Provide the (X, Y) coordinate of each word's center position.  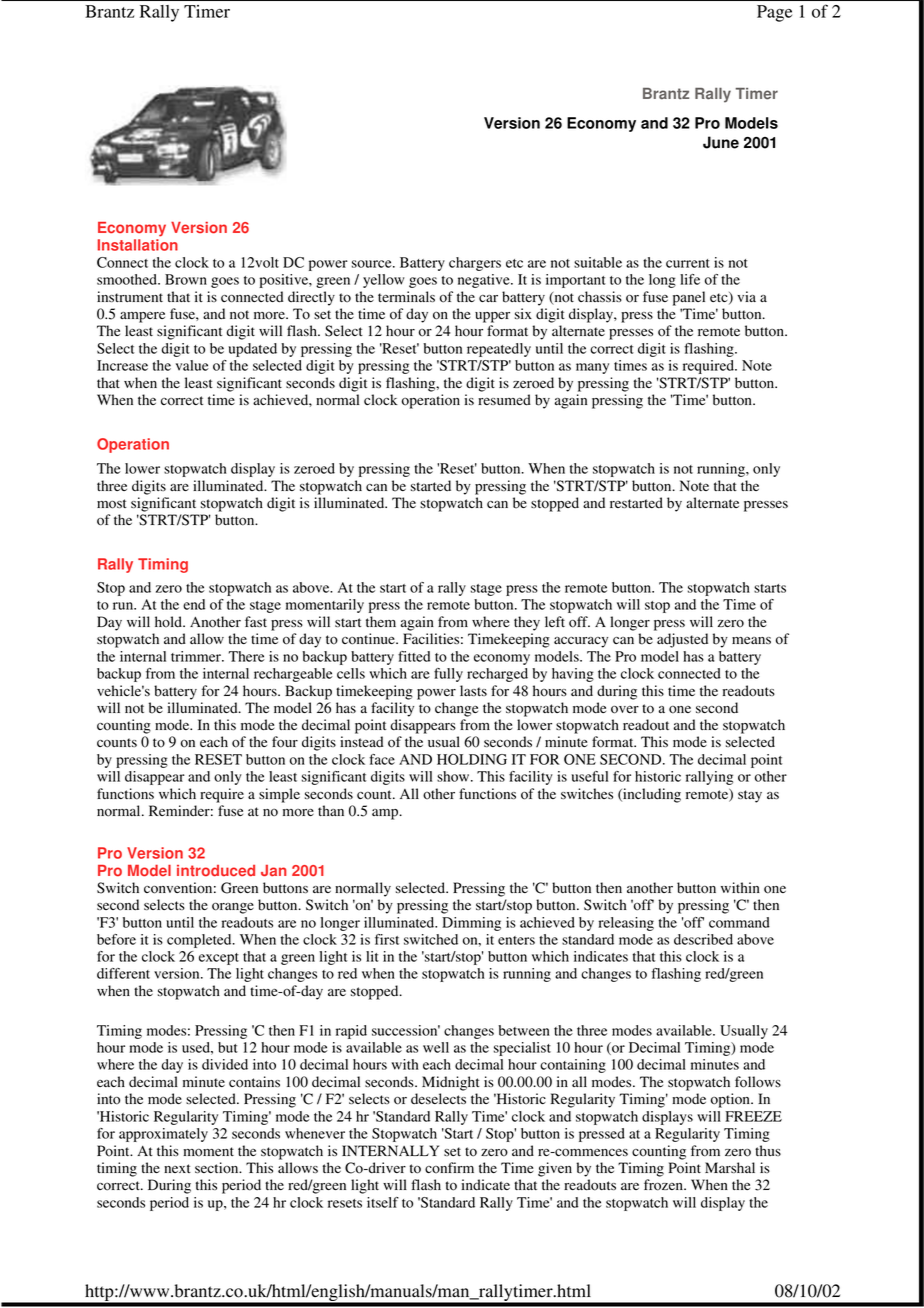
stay (750, 796)
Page (774, 13)
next (177, 1168)
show (454, 776)
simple (279, 795)
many (592, 368)
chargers (475, 264)
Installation (138, 245)
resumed (504, 400)
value (192, 365)
